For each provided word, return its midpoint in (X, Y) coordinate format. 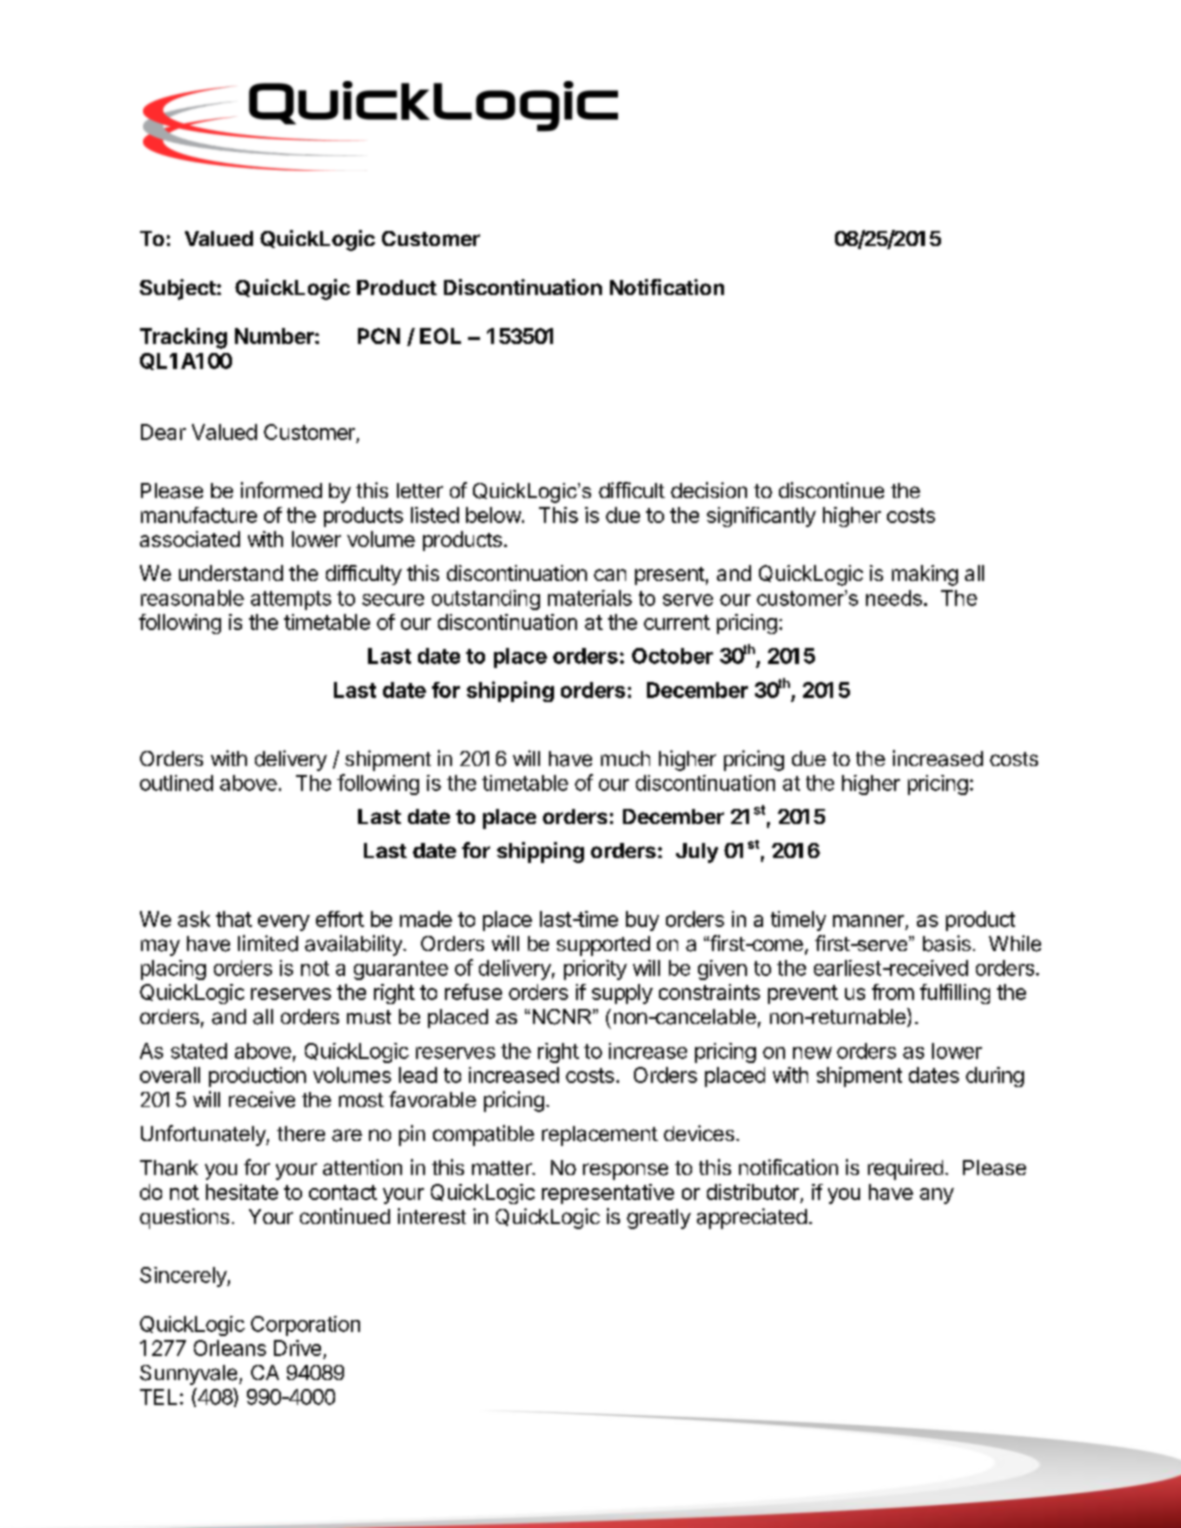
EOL (440, 336)
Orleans (230, 1348)
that (234, 919)
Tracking (183, 338)
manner (868, 921)
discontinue (831, 490)
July (697, 853)
